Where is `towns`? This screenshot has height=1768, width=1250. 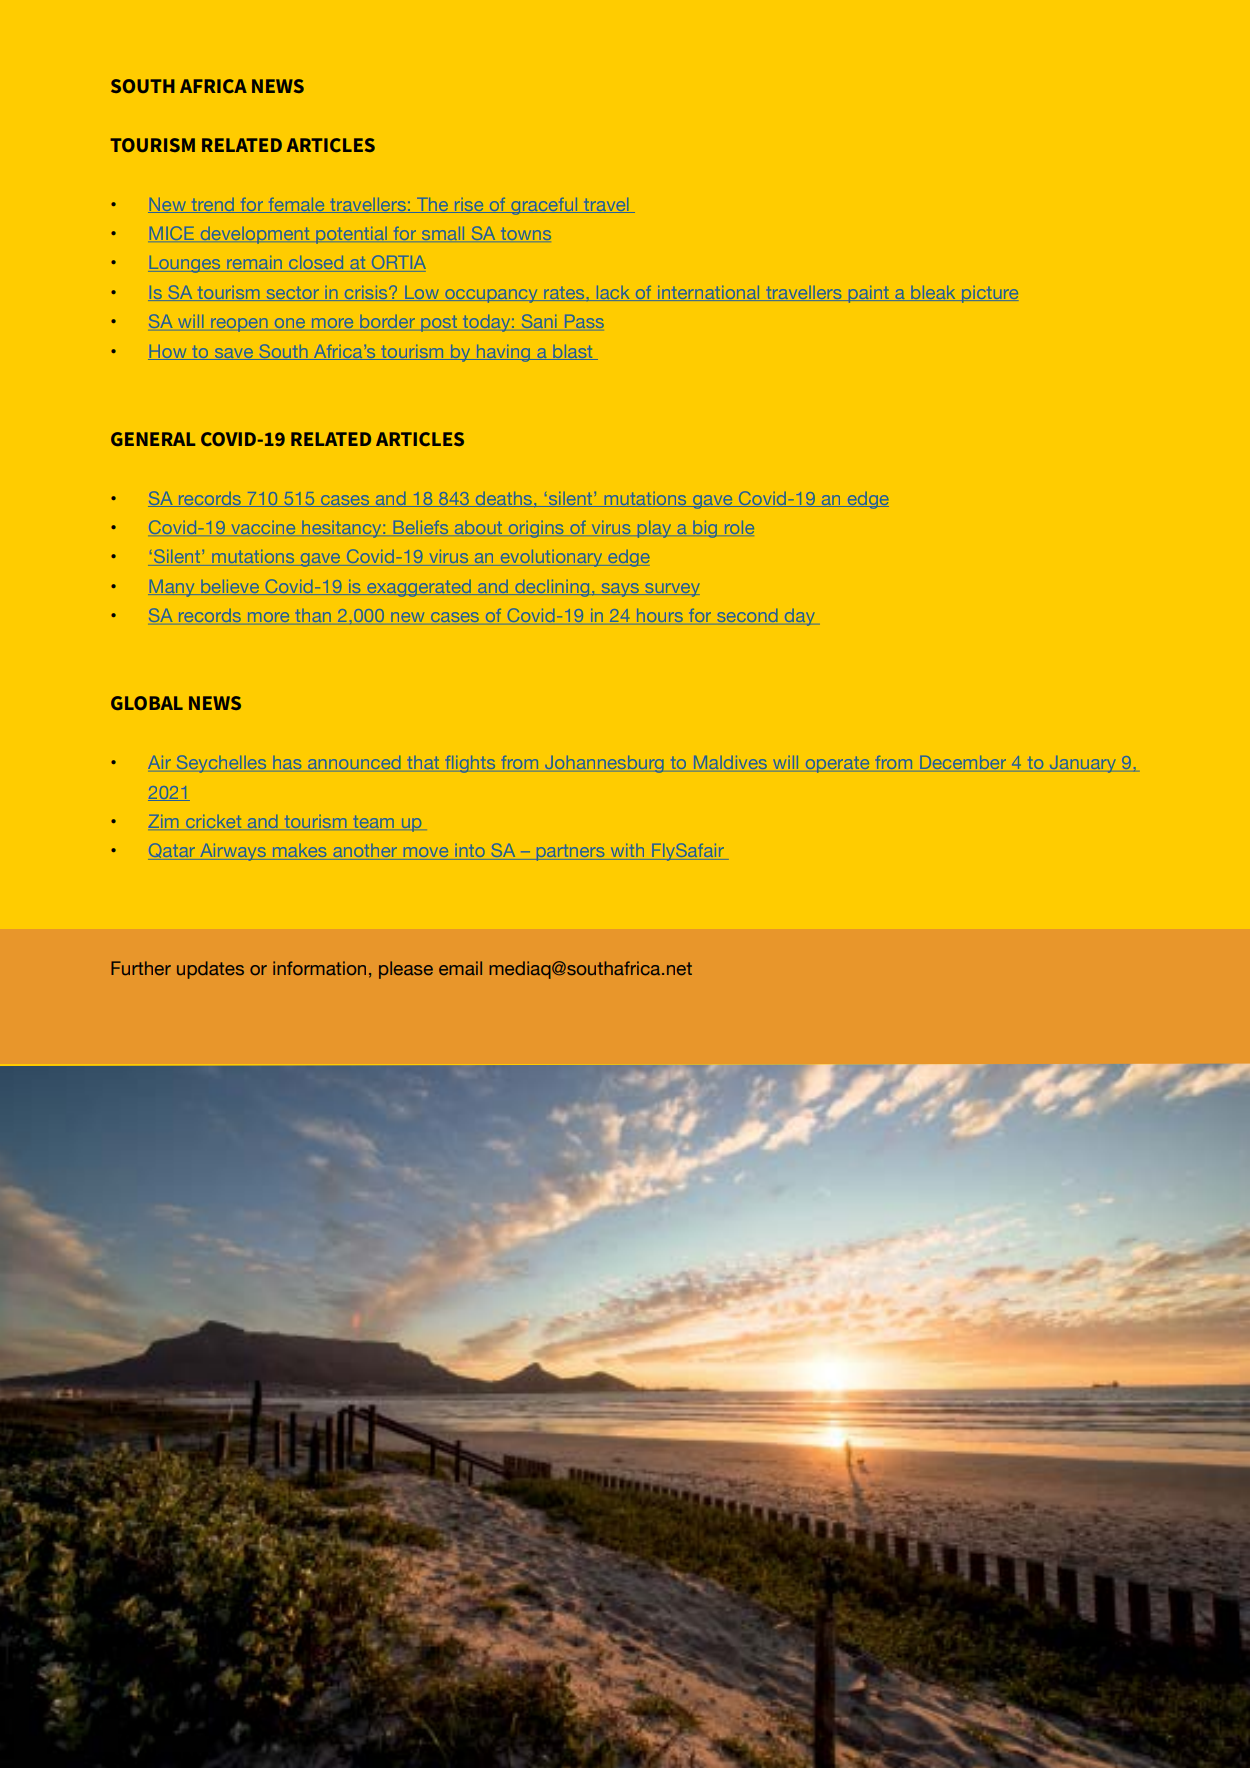
towns is located at coordinates (526, 233).
